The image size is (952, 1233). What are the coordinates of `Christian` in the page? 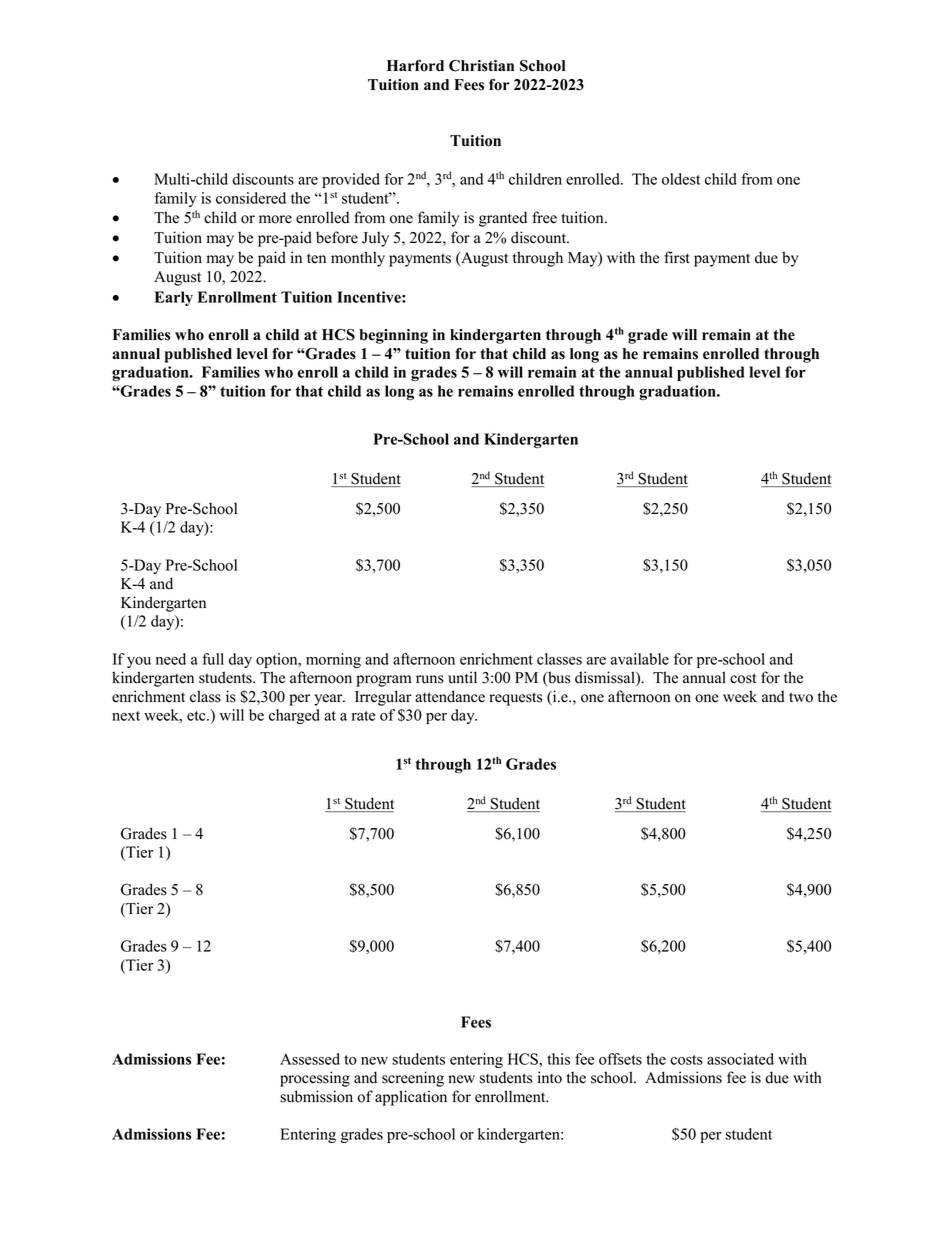 It's located at (481, 66).
